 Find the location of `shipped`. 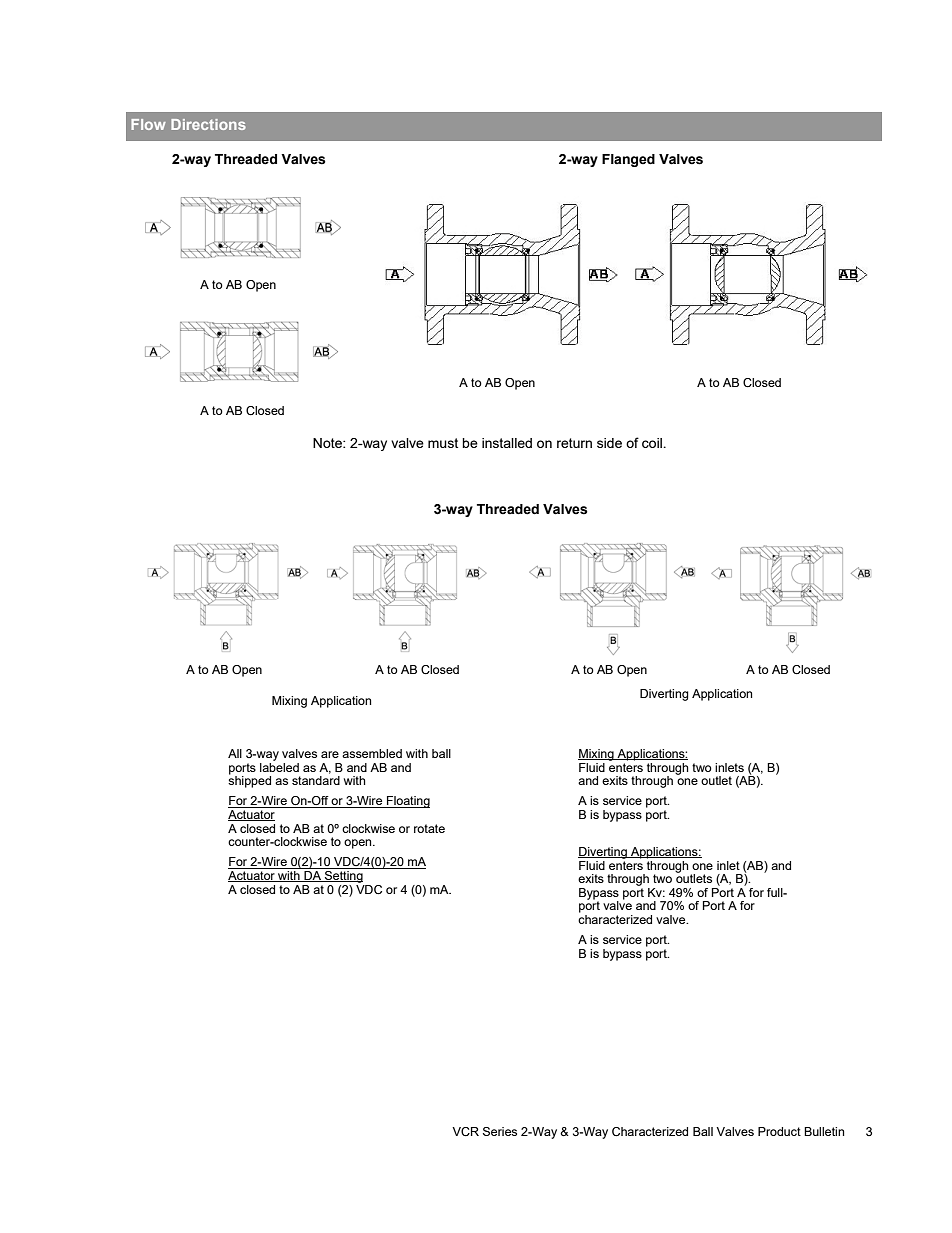

shipped is located at coordinates (249, 781).
